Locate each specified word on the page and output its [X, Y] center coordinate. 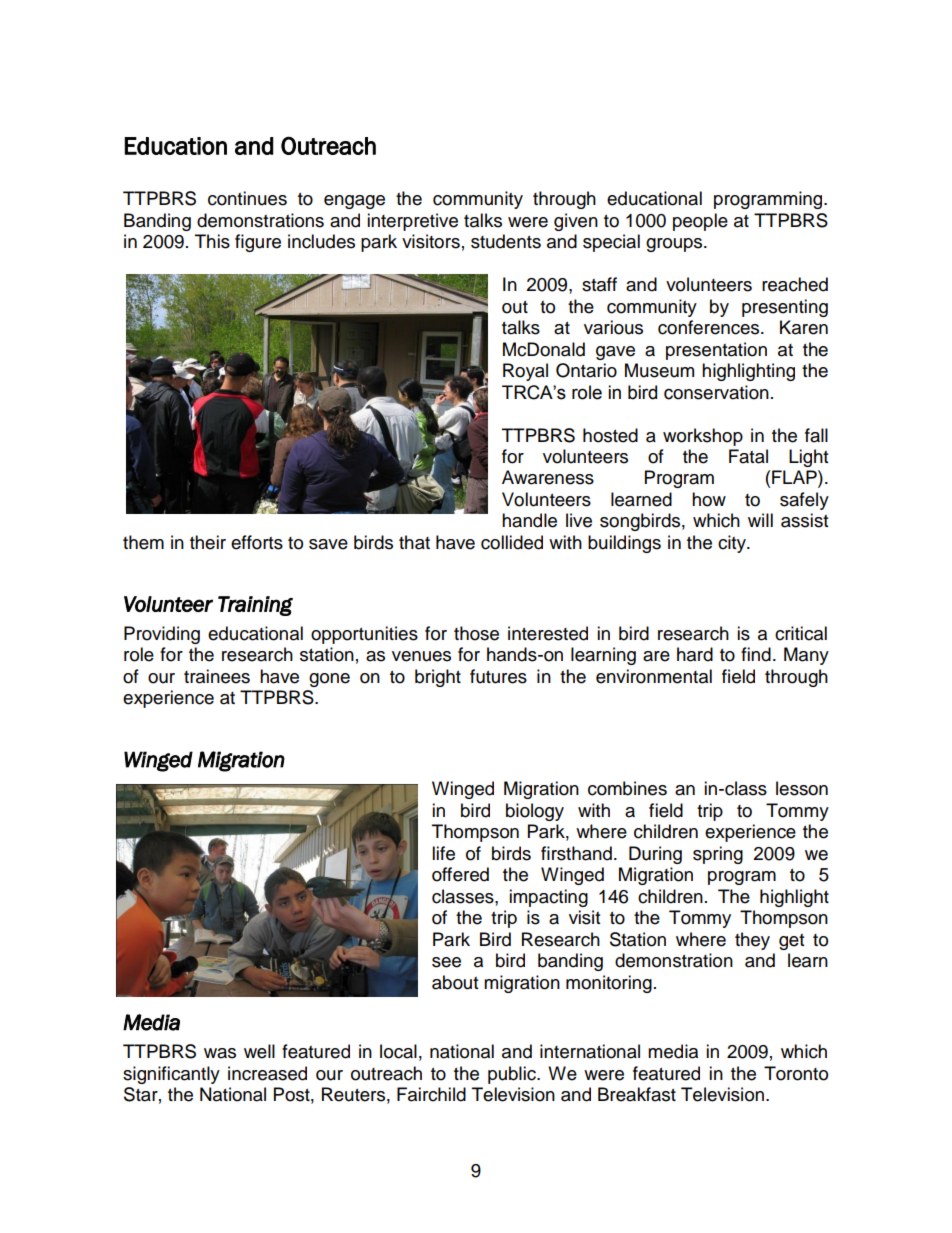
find [756, 654]
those [476, 633]
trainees [217, 676]
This [212, 241]
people [700, 222]
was [220, 1053]
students [506, 241]
